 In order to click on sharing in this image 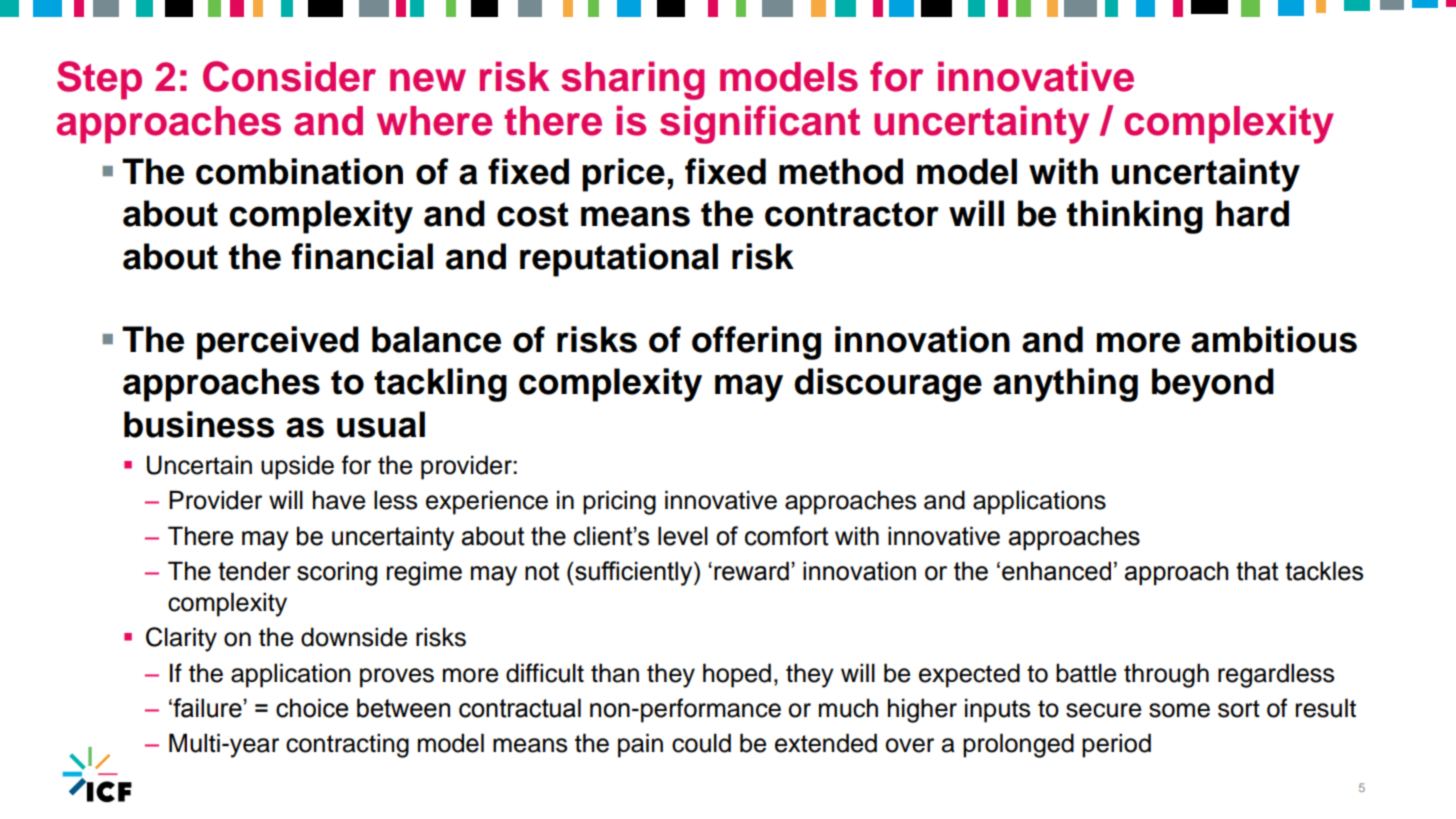, I will do `click(633, 80)`.
